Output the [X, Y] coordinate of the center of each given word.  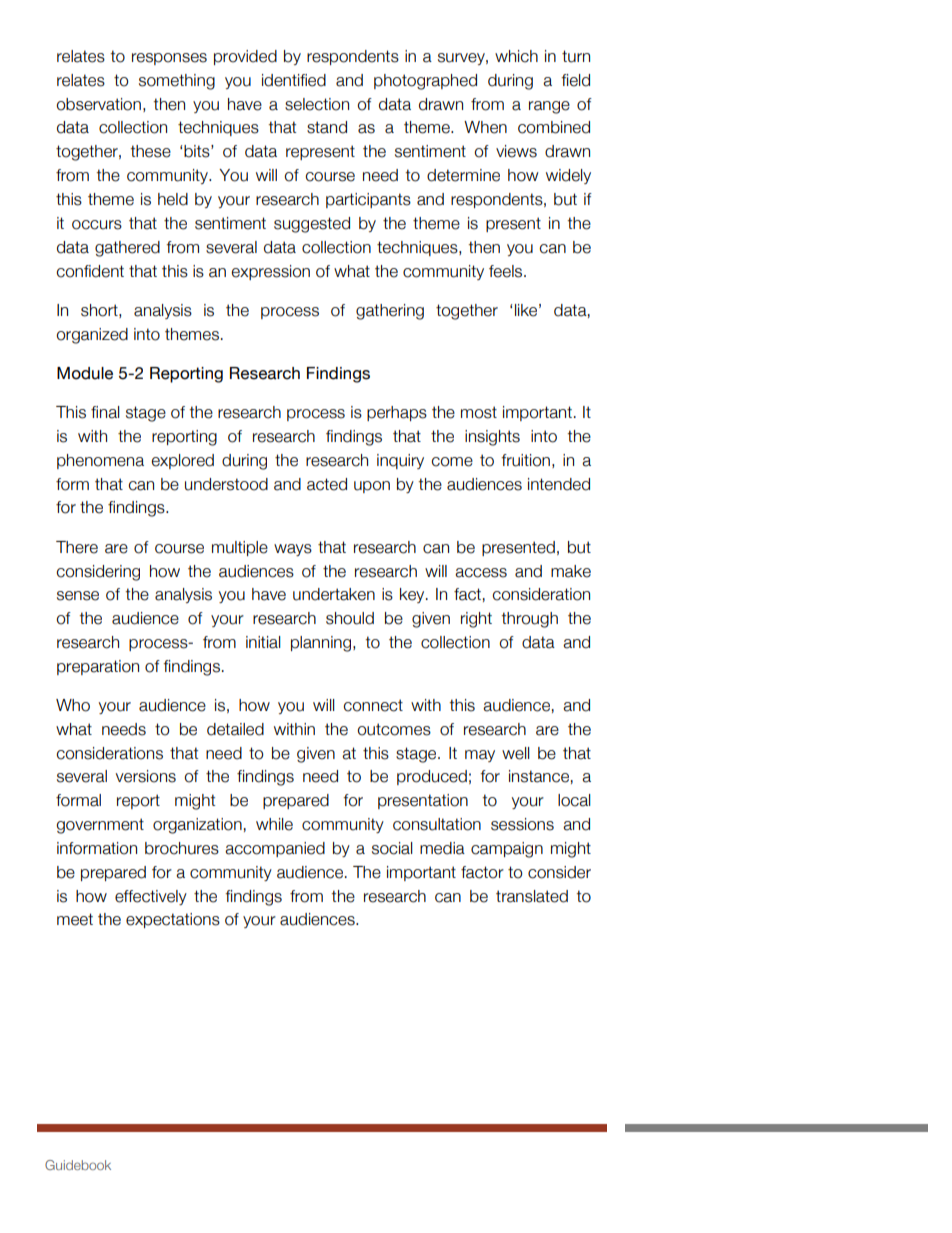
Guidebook [78, 1165]
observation [98, 104]
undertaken [334, 594]
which [516, 56]
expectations [173, 920]
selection [317, 104]
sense [78, 596]
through [529, 620]
